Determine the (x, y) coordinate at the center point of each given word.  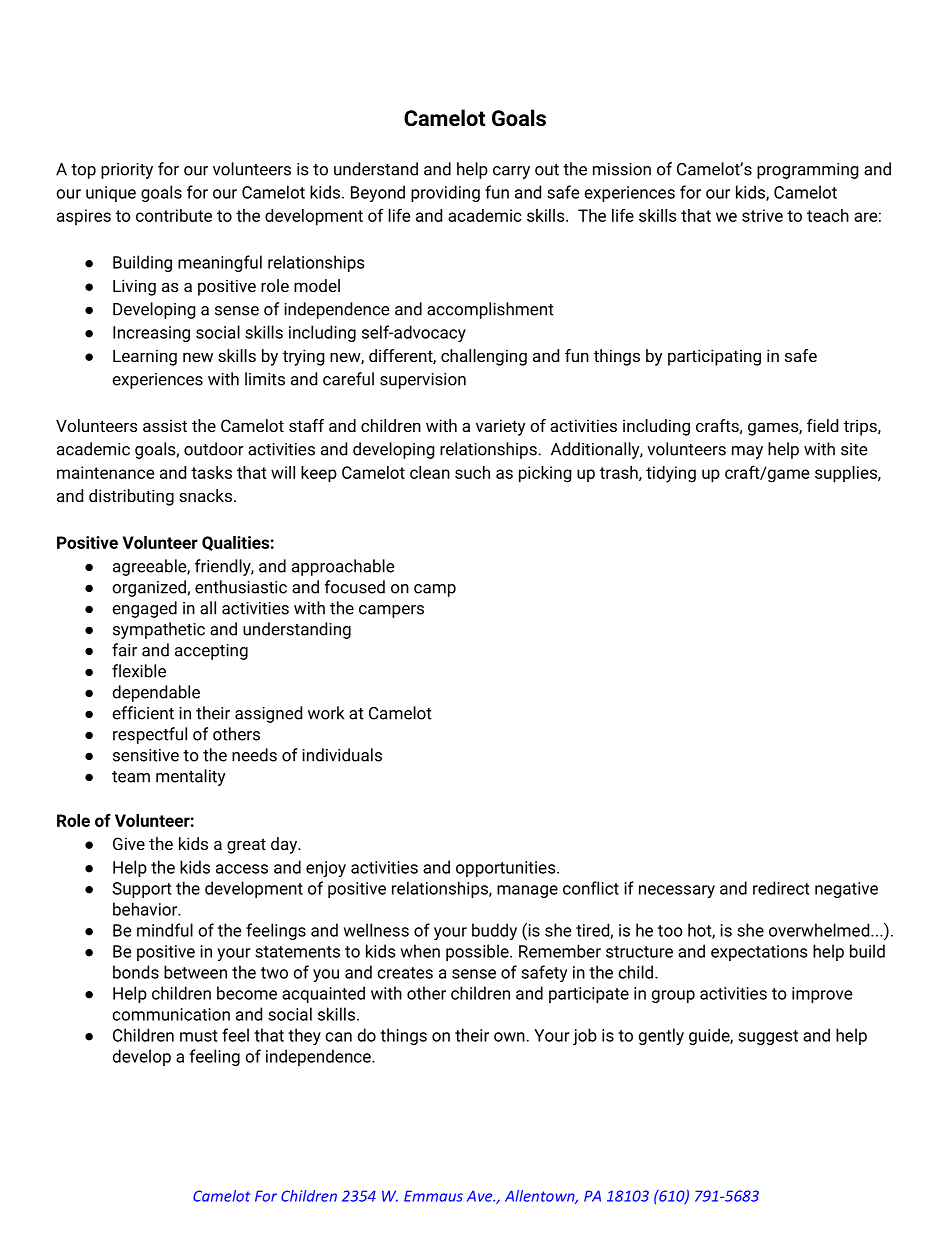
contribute (174, 215)
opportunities (507, 869)
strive (762, 215)
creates (405, 973)
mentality (191, 777)
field (822, 425)
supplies (847, 474)
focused (354, 587)
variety (501, 427)
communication (171, 1014)
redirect (781, 888)
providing (445, 193)
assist (165, 425)
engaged (144, 609)
